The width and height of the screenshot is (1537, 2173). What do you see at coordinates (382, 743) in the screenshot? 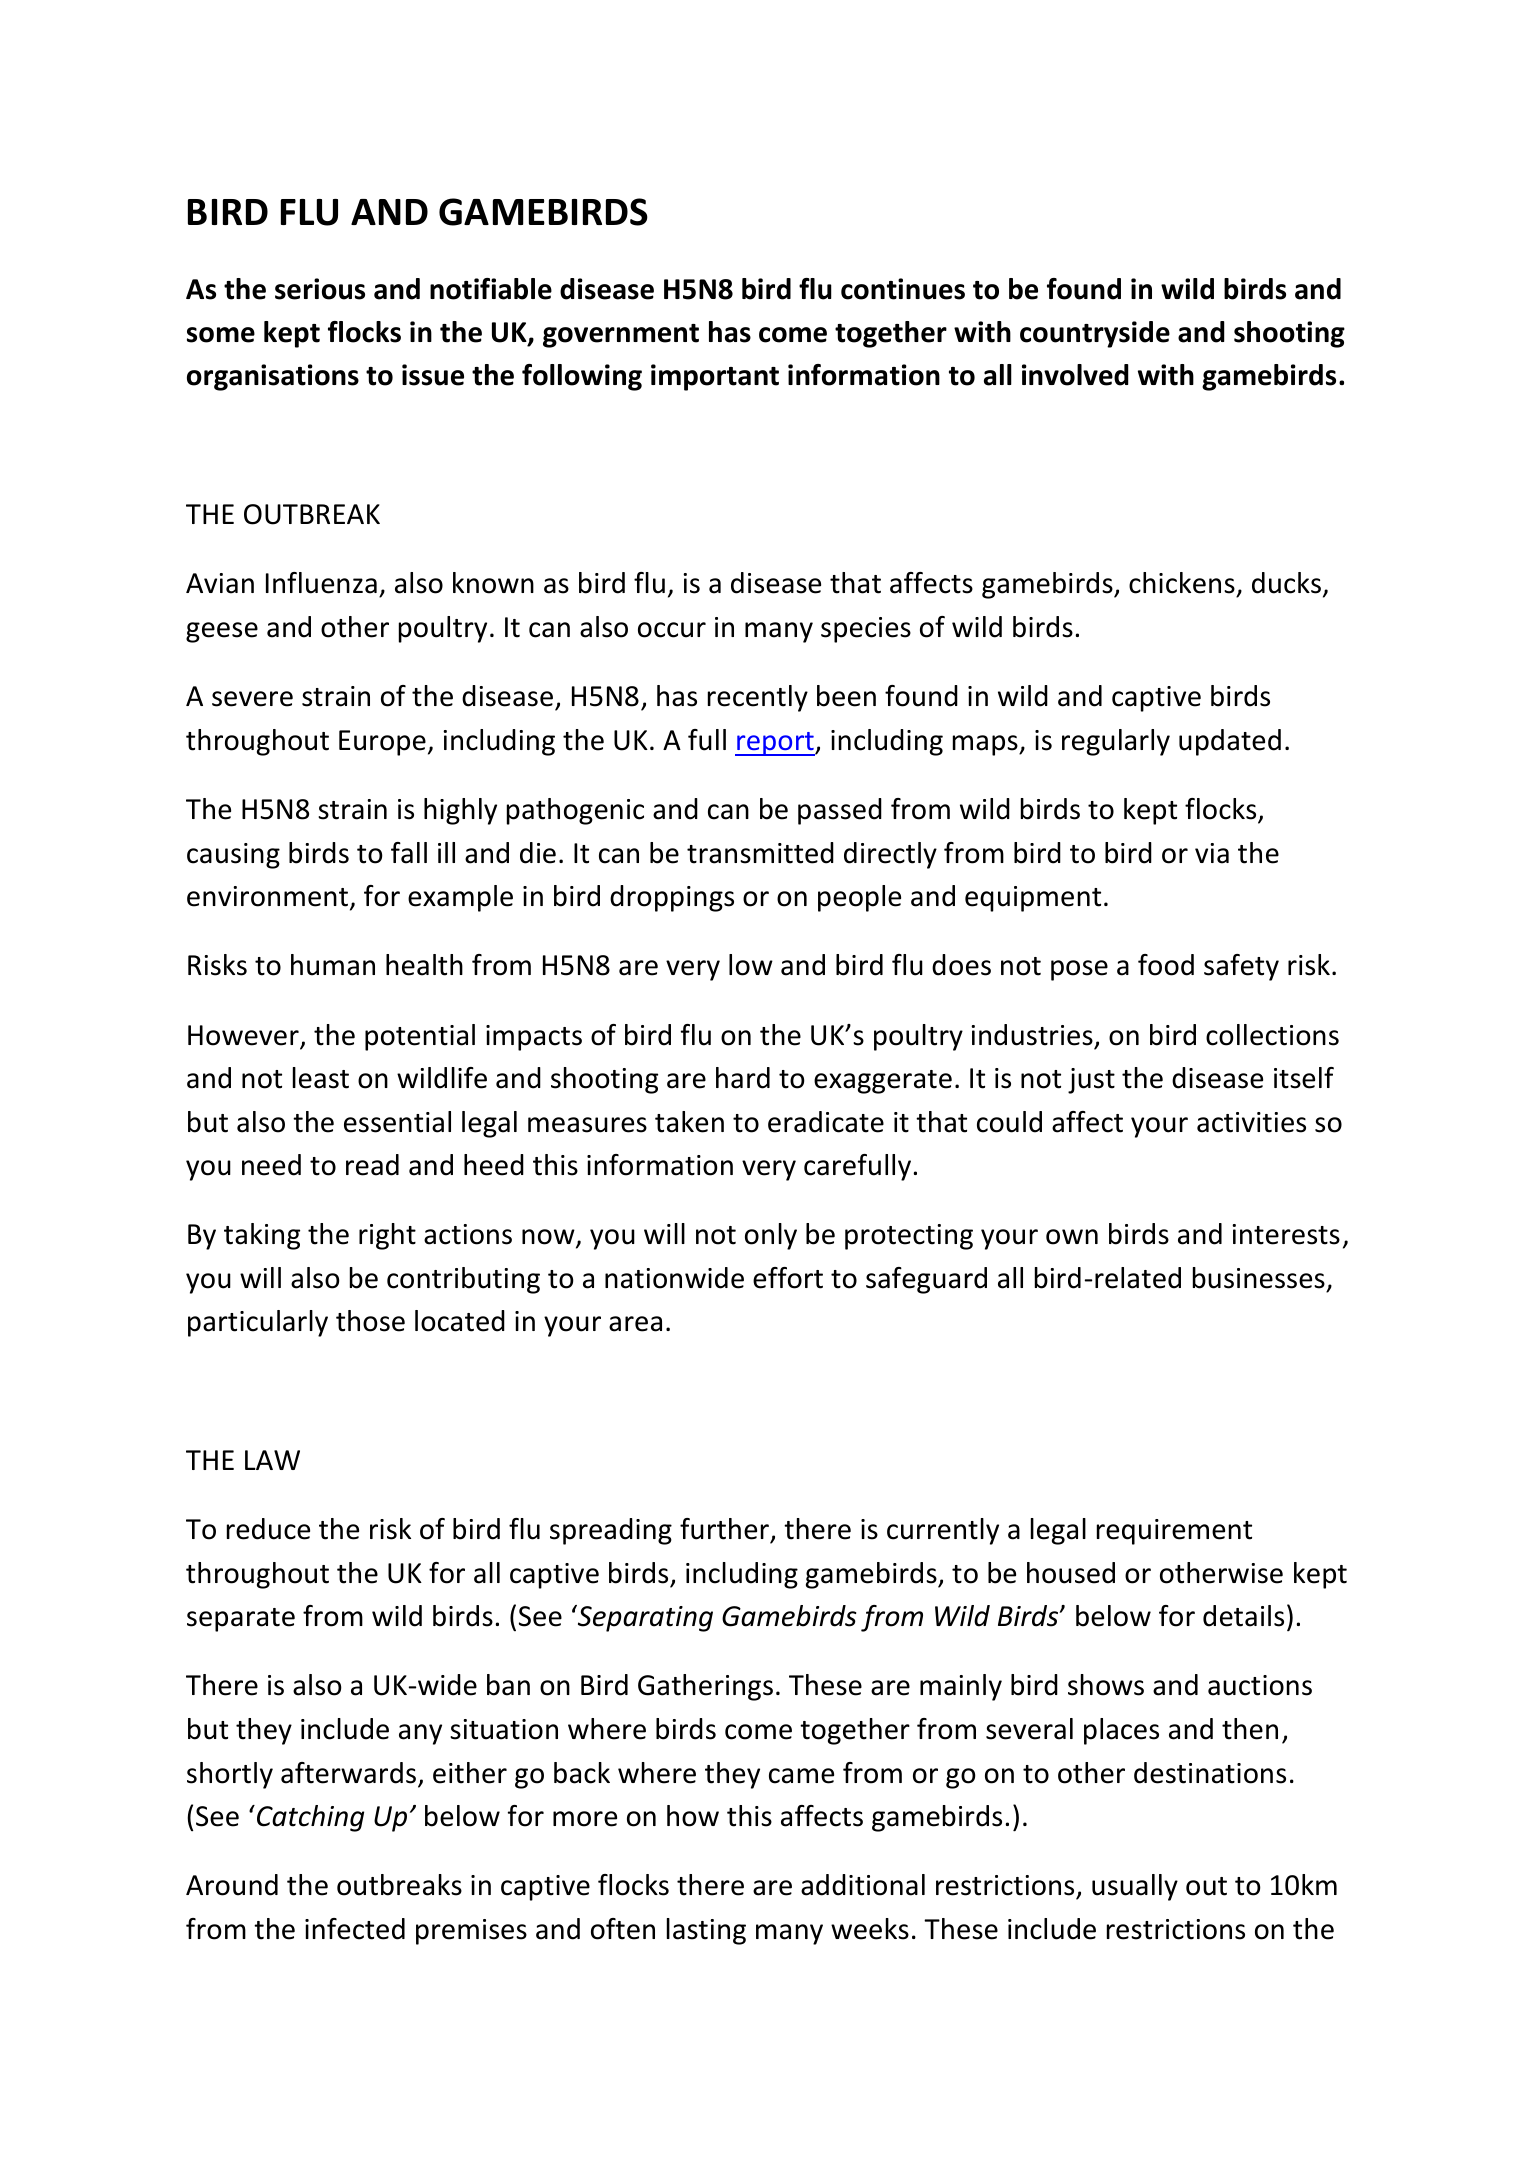
I see `Europe` at bounding box center [382, 743].
